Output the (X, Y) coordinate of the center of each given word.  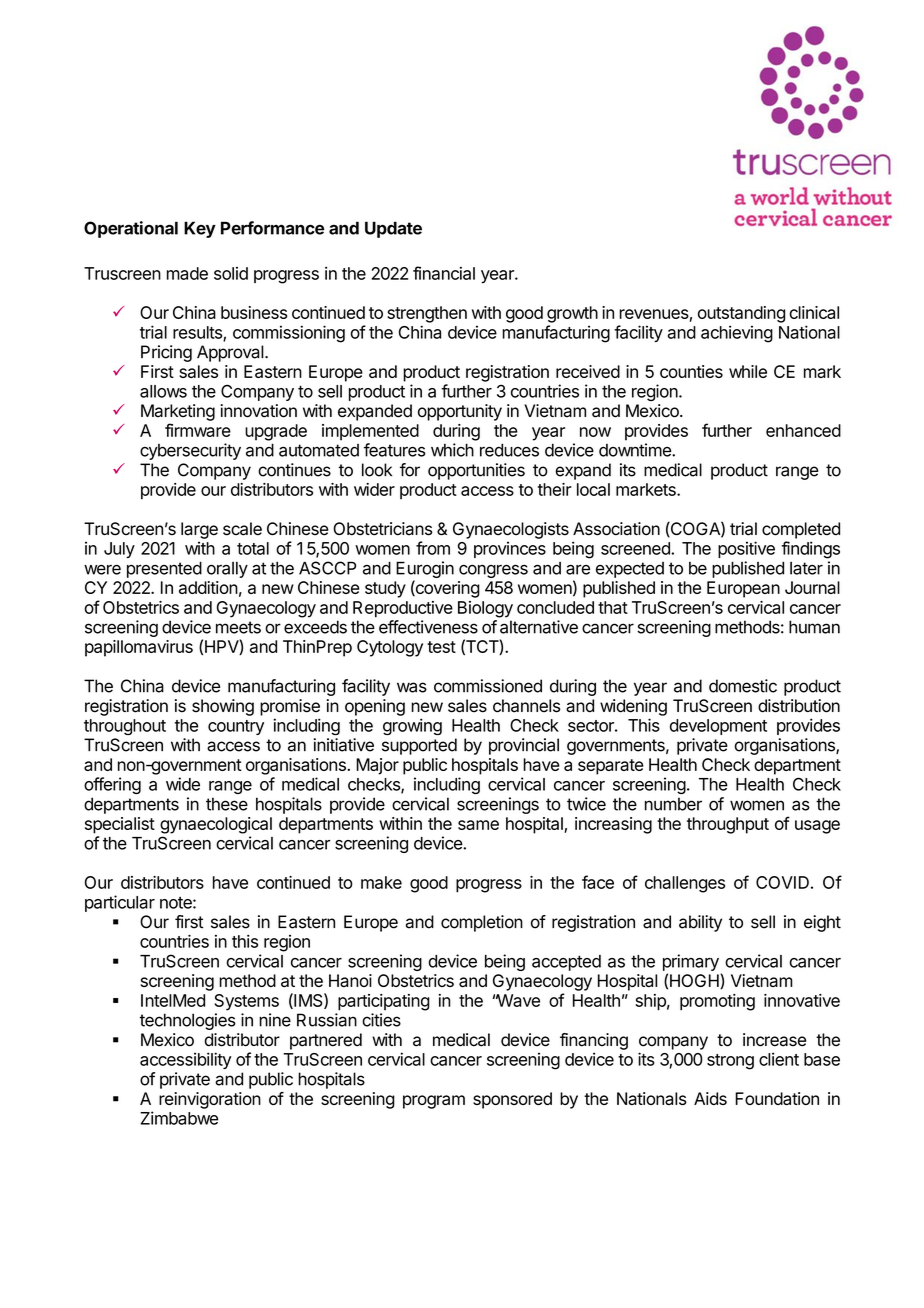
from (433, 548)
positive (746, 549)
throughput (728, 825)
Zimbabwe (179, 1118)
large (199, 530)
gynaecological (216, 825)
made (187, 273)
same (478, 825)
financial (444, 273)
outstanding (741, 314)
